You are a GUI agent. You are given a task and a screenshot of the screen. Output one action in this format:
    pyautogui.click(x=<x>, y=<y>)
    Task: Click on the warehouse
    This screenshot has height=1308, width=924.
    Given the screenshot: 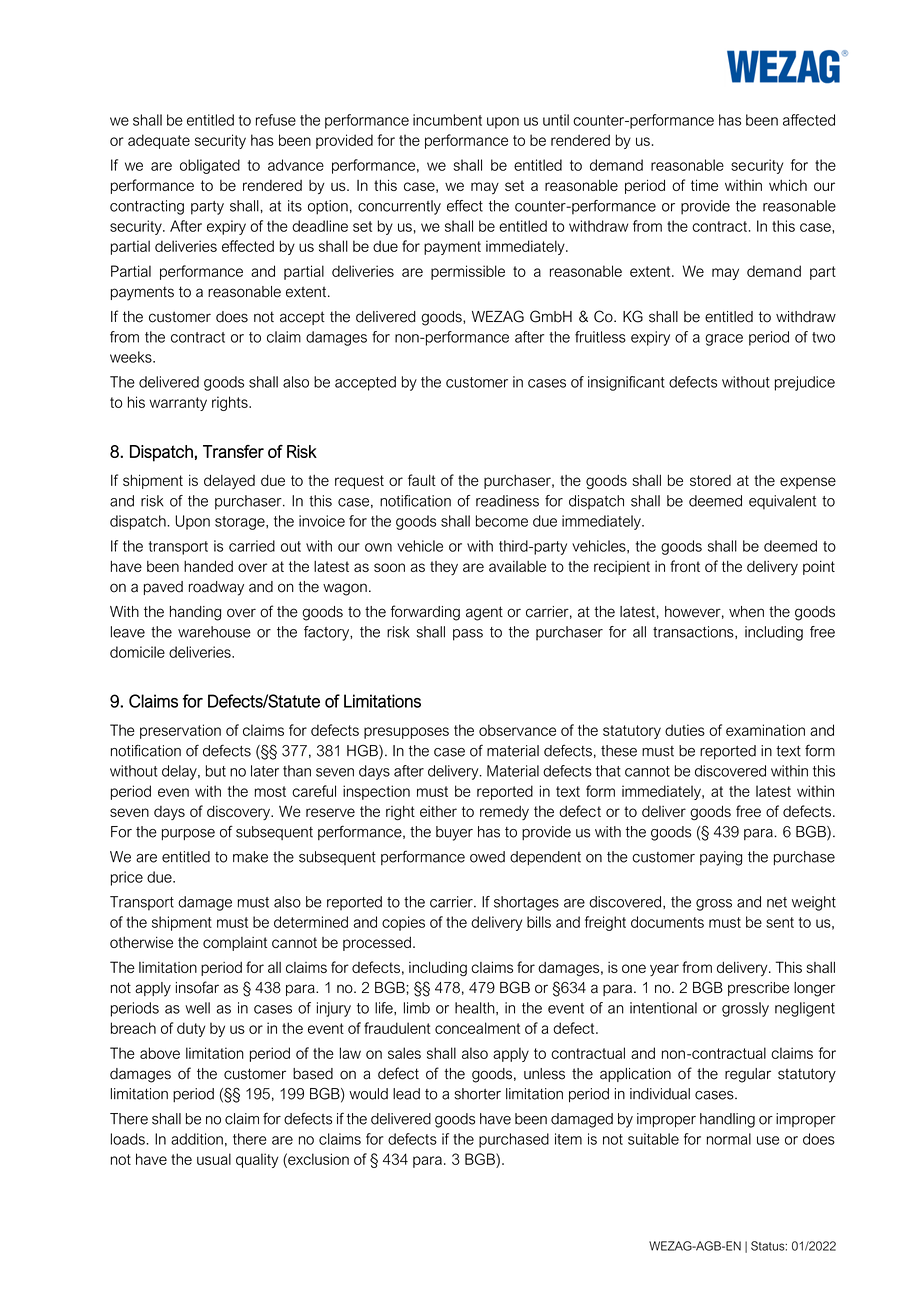 What is the action you would take?
    pyautogui.click(x=214, y=632)
